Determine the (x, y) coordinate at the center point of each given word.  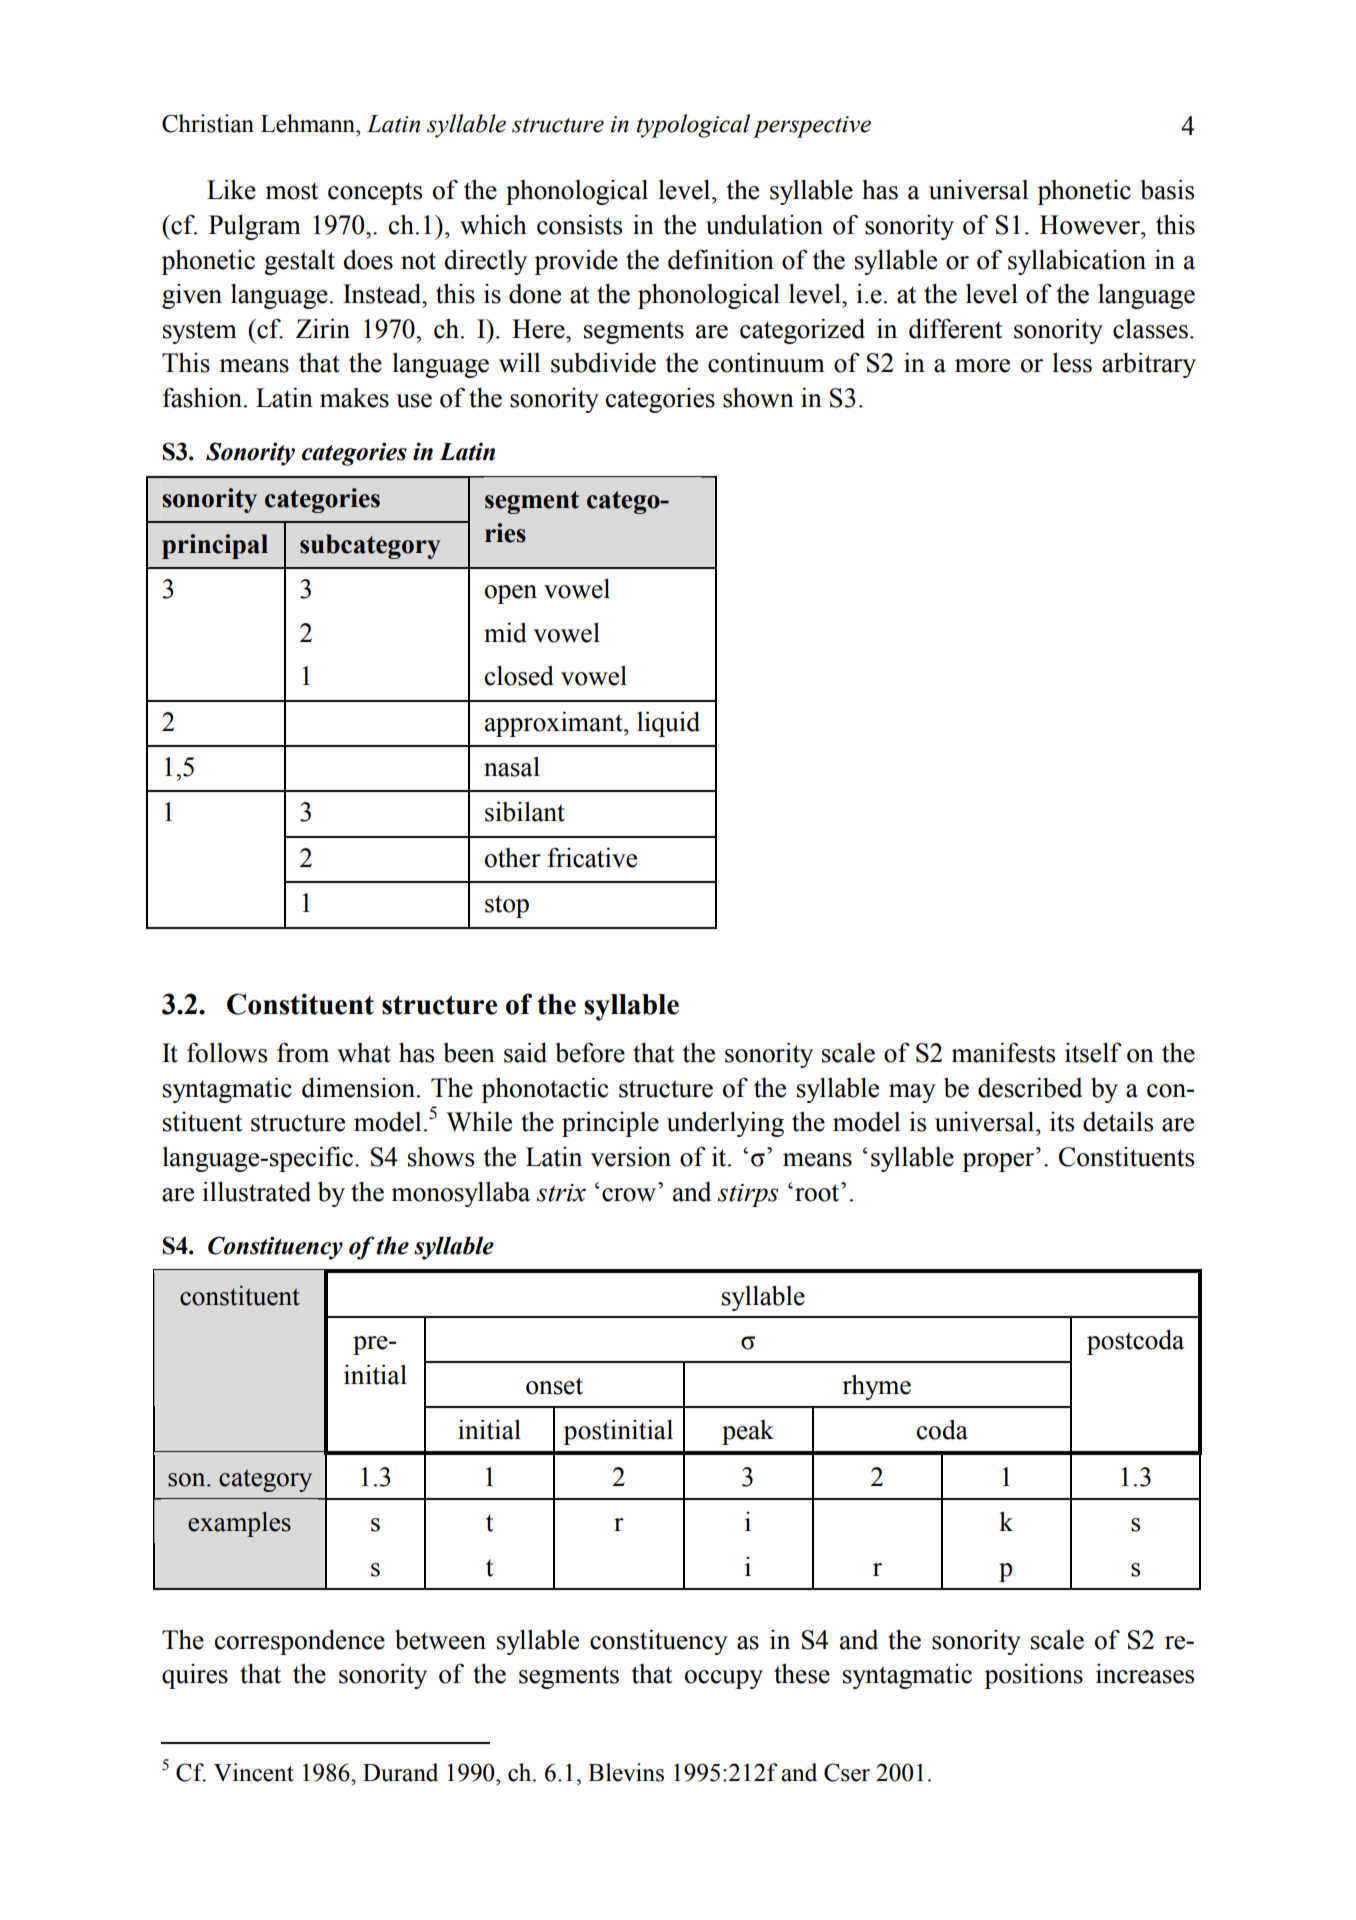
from (303, 1052)
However (1091, 225)
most (291, 191)
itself (1093, 1052)
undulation (764, 225)
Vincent (254, 1772)
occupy (724, 1679)
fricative (592, 857)
